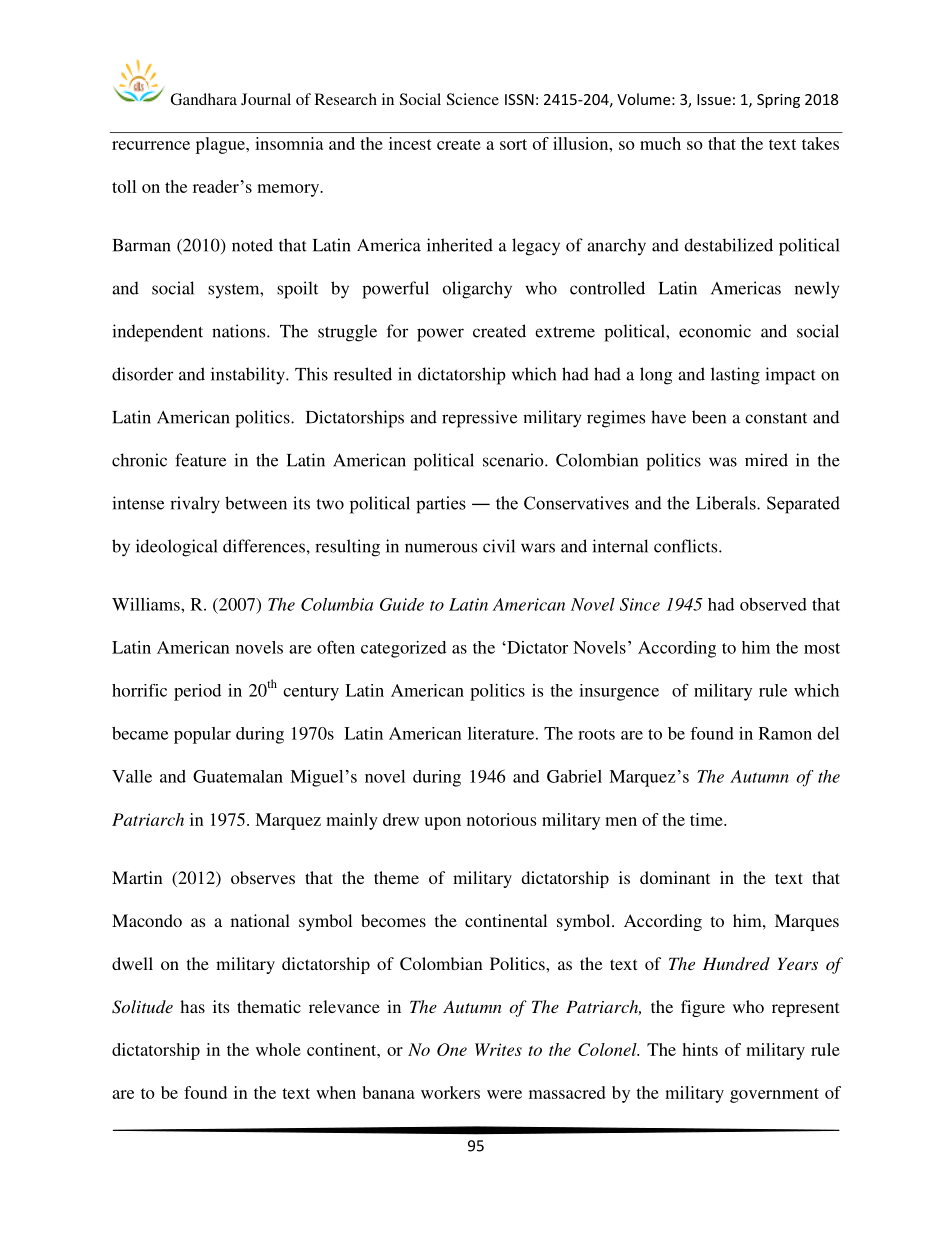  Describe the element at coordinates (221, 145) in the image. I see `plague` at that location.
